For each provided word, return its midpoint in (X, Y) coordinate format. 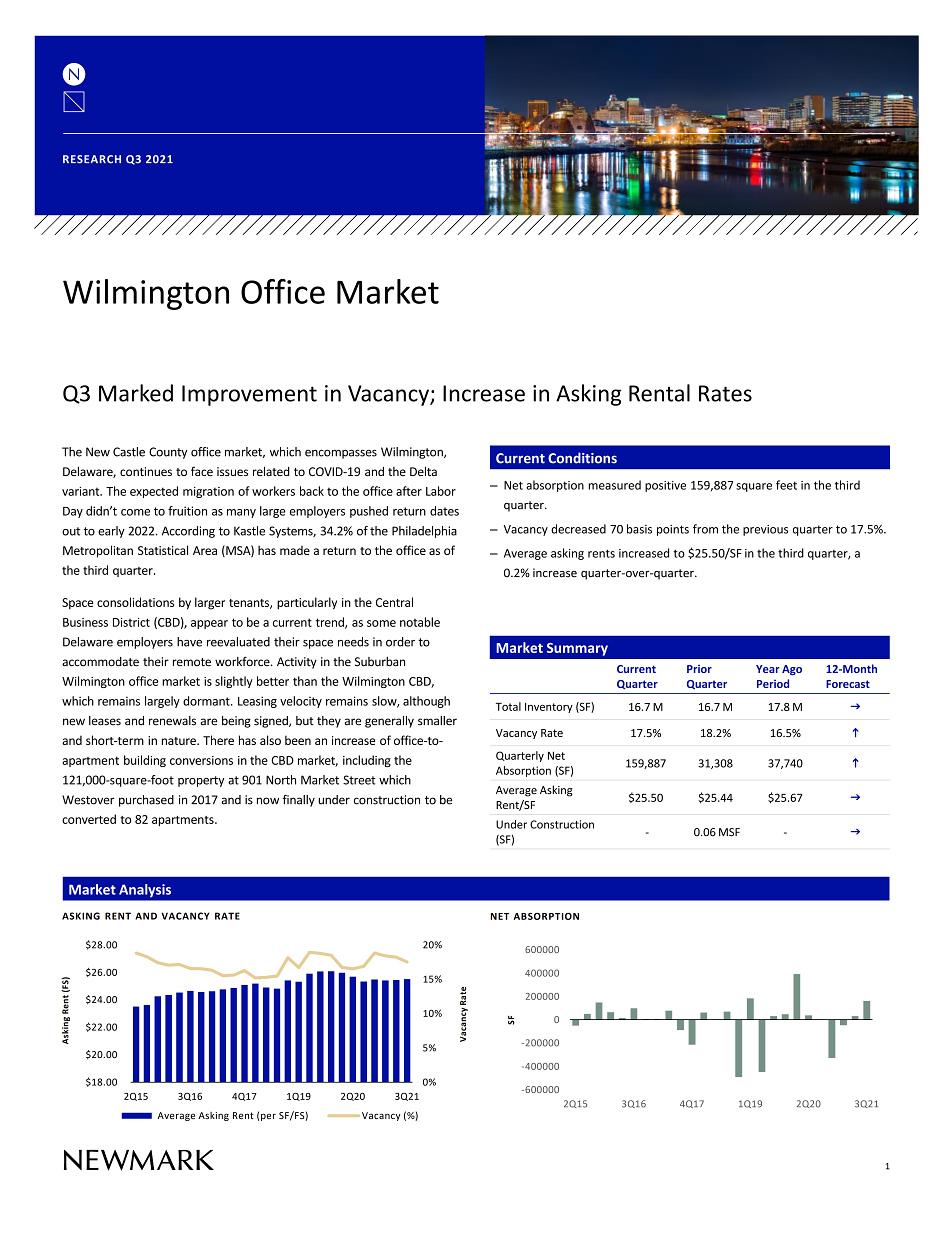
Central (394, 602)
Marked (136, 393)
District (131, 622)
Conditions (582, 458)
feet (786, 485)
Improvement (249, 395)
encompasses (341, 454)
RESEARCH (92, 159)
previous (765, 530)
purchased (146, 801)
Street (359, 780)
